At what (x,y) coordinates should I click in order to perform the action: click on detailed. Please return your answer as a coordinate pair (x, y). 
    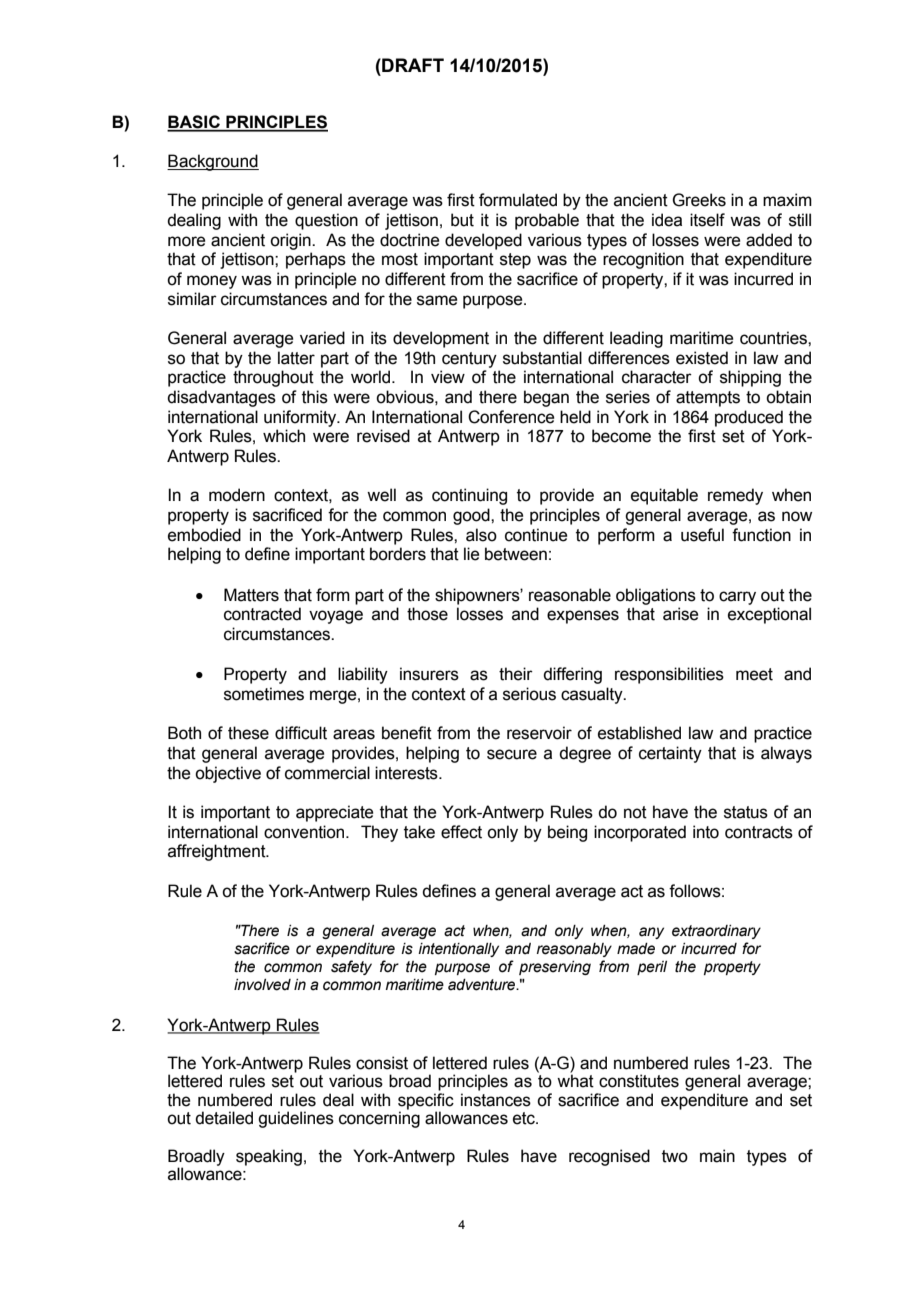
    Looking at the image, I should click on (224, 1118).
